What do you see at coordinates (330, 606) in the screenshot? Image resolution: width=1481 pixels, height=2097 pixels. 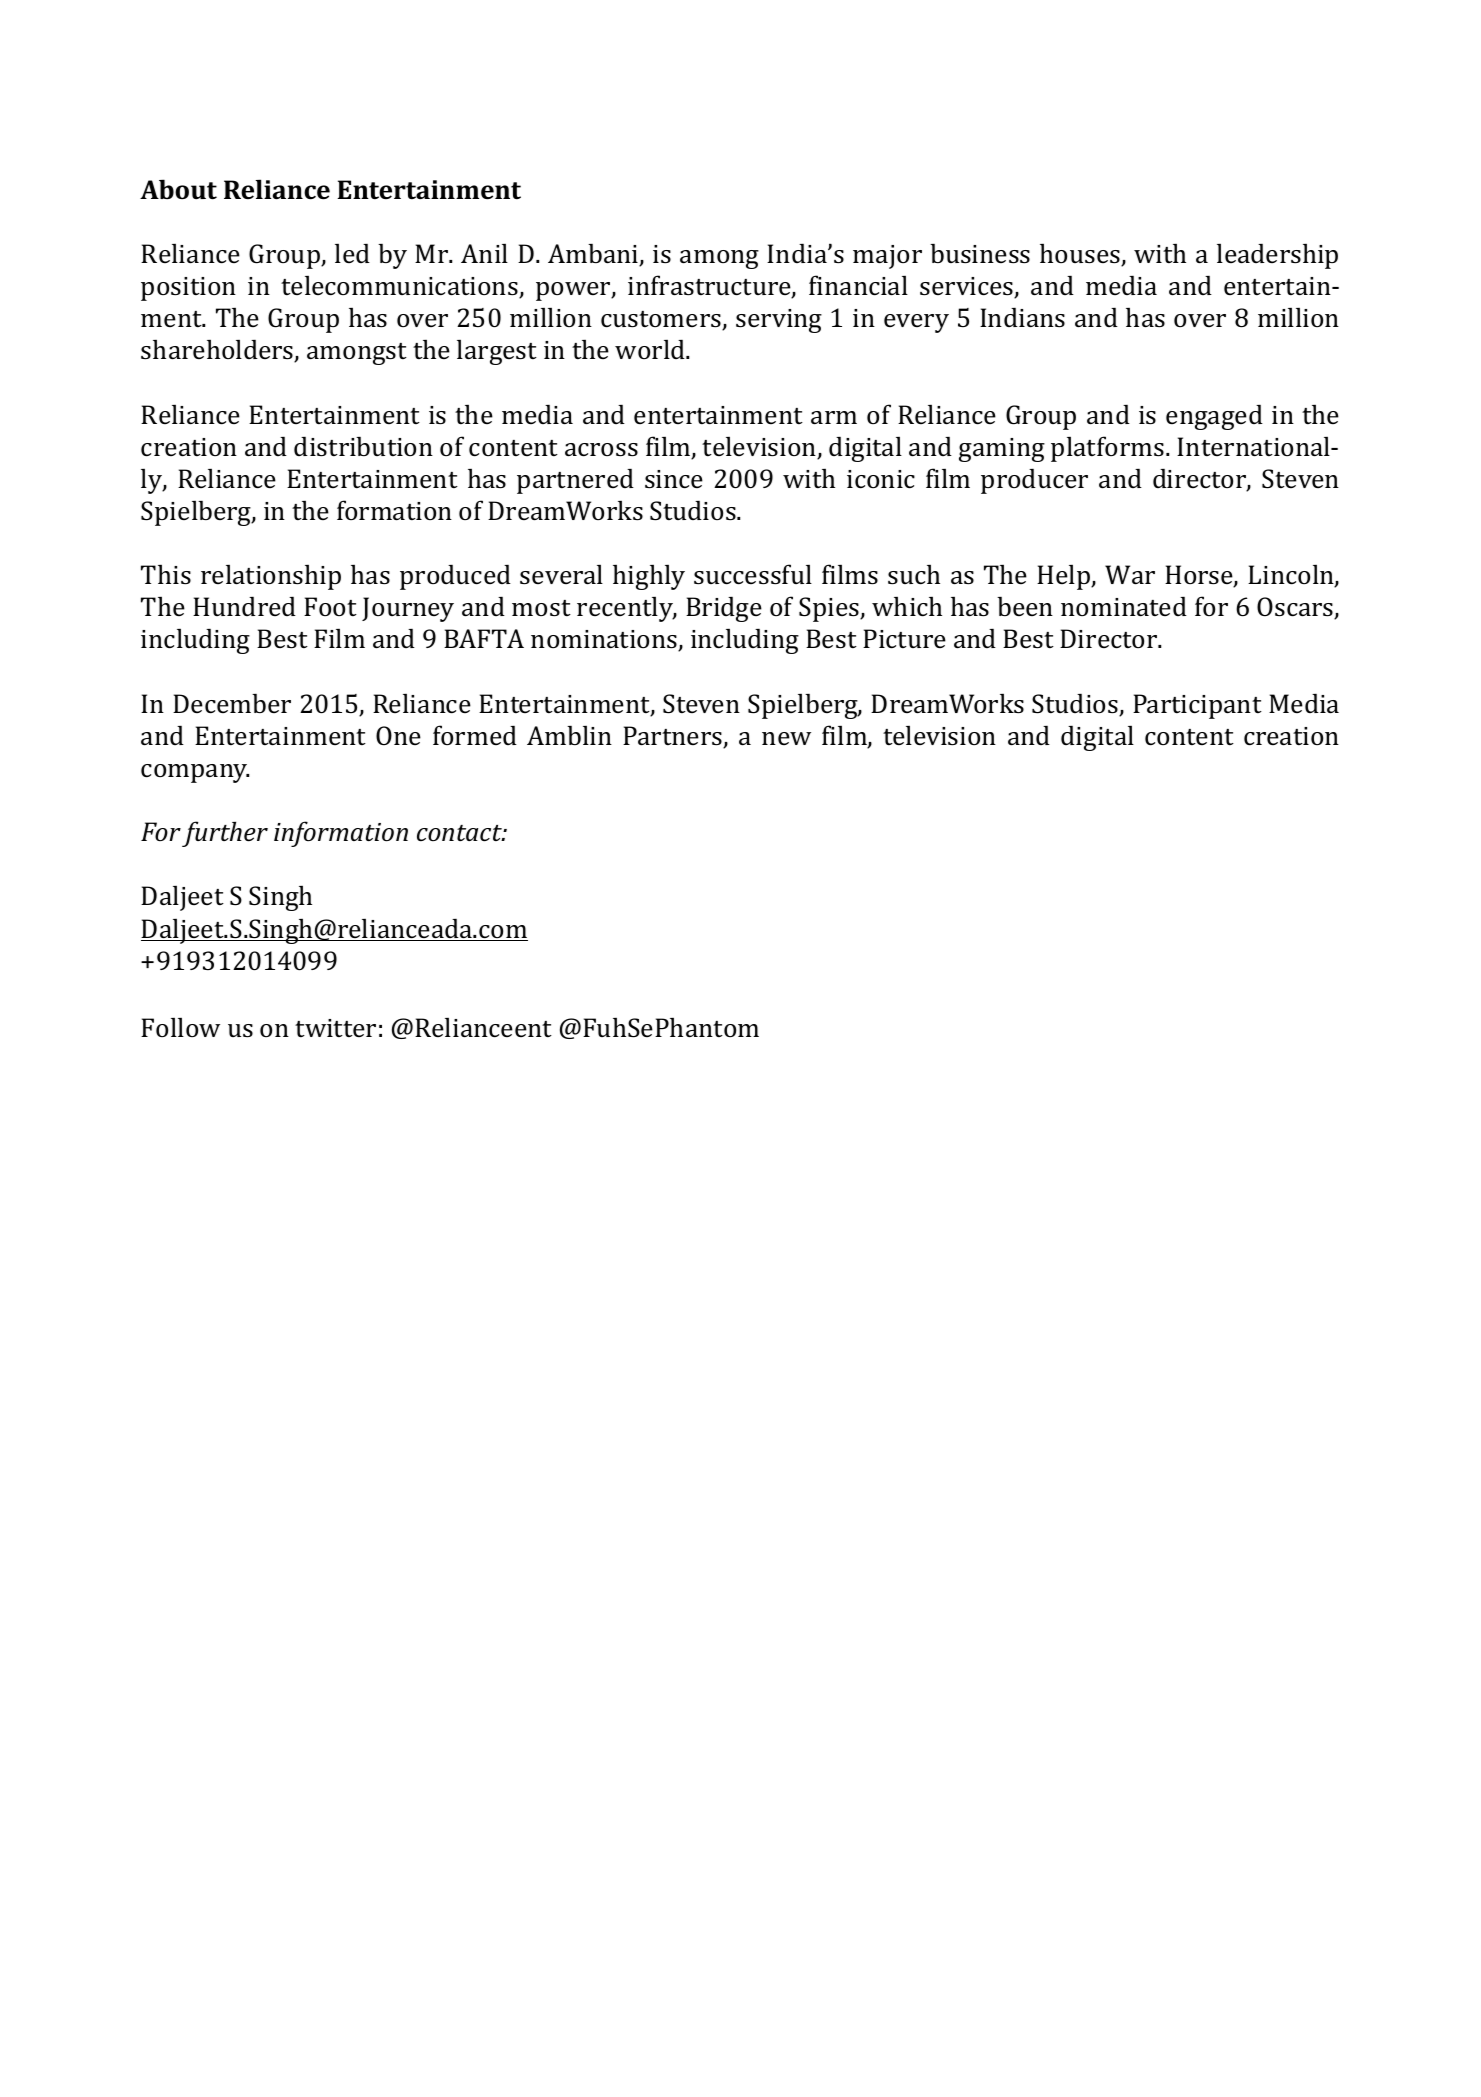 I see `Foot` at bounding box center [330, 606].
